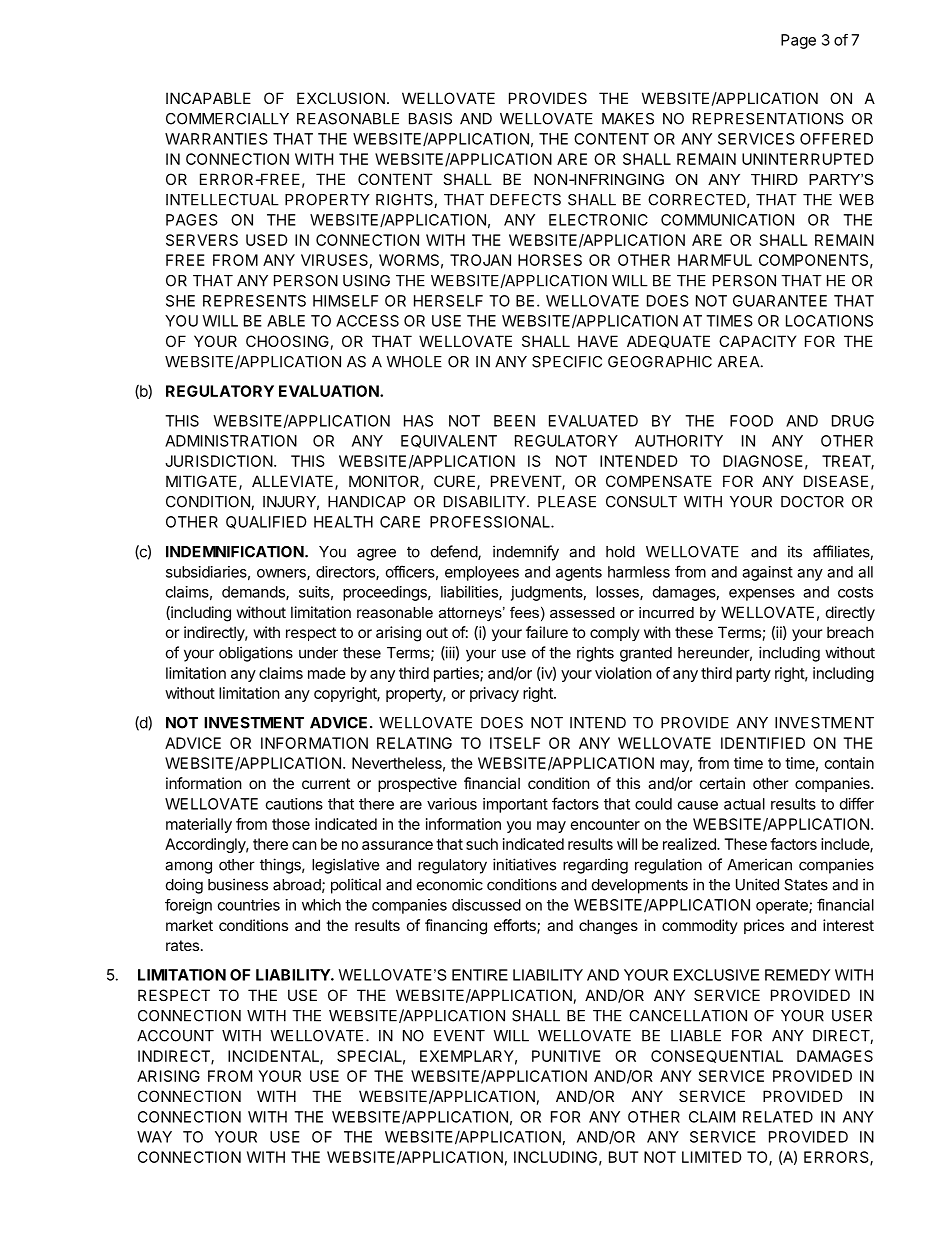 The height and width of the screenshot is (1233, 952). I want to click on expenses, so click(762, 595).
